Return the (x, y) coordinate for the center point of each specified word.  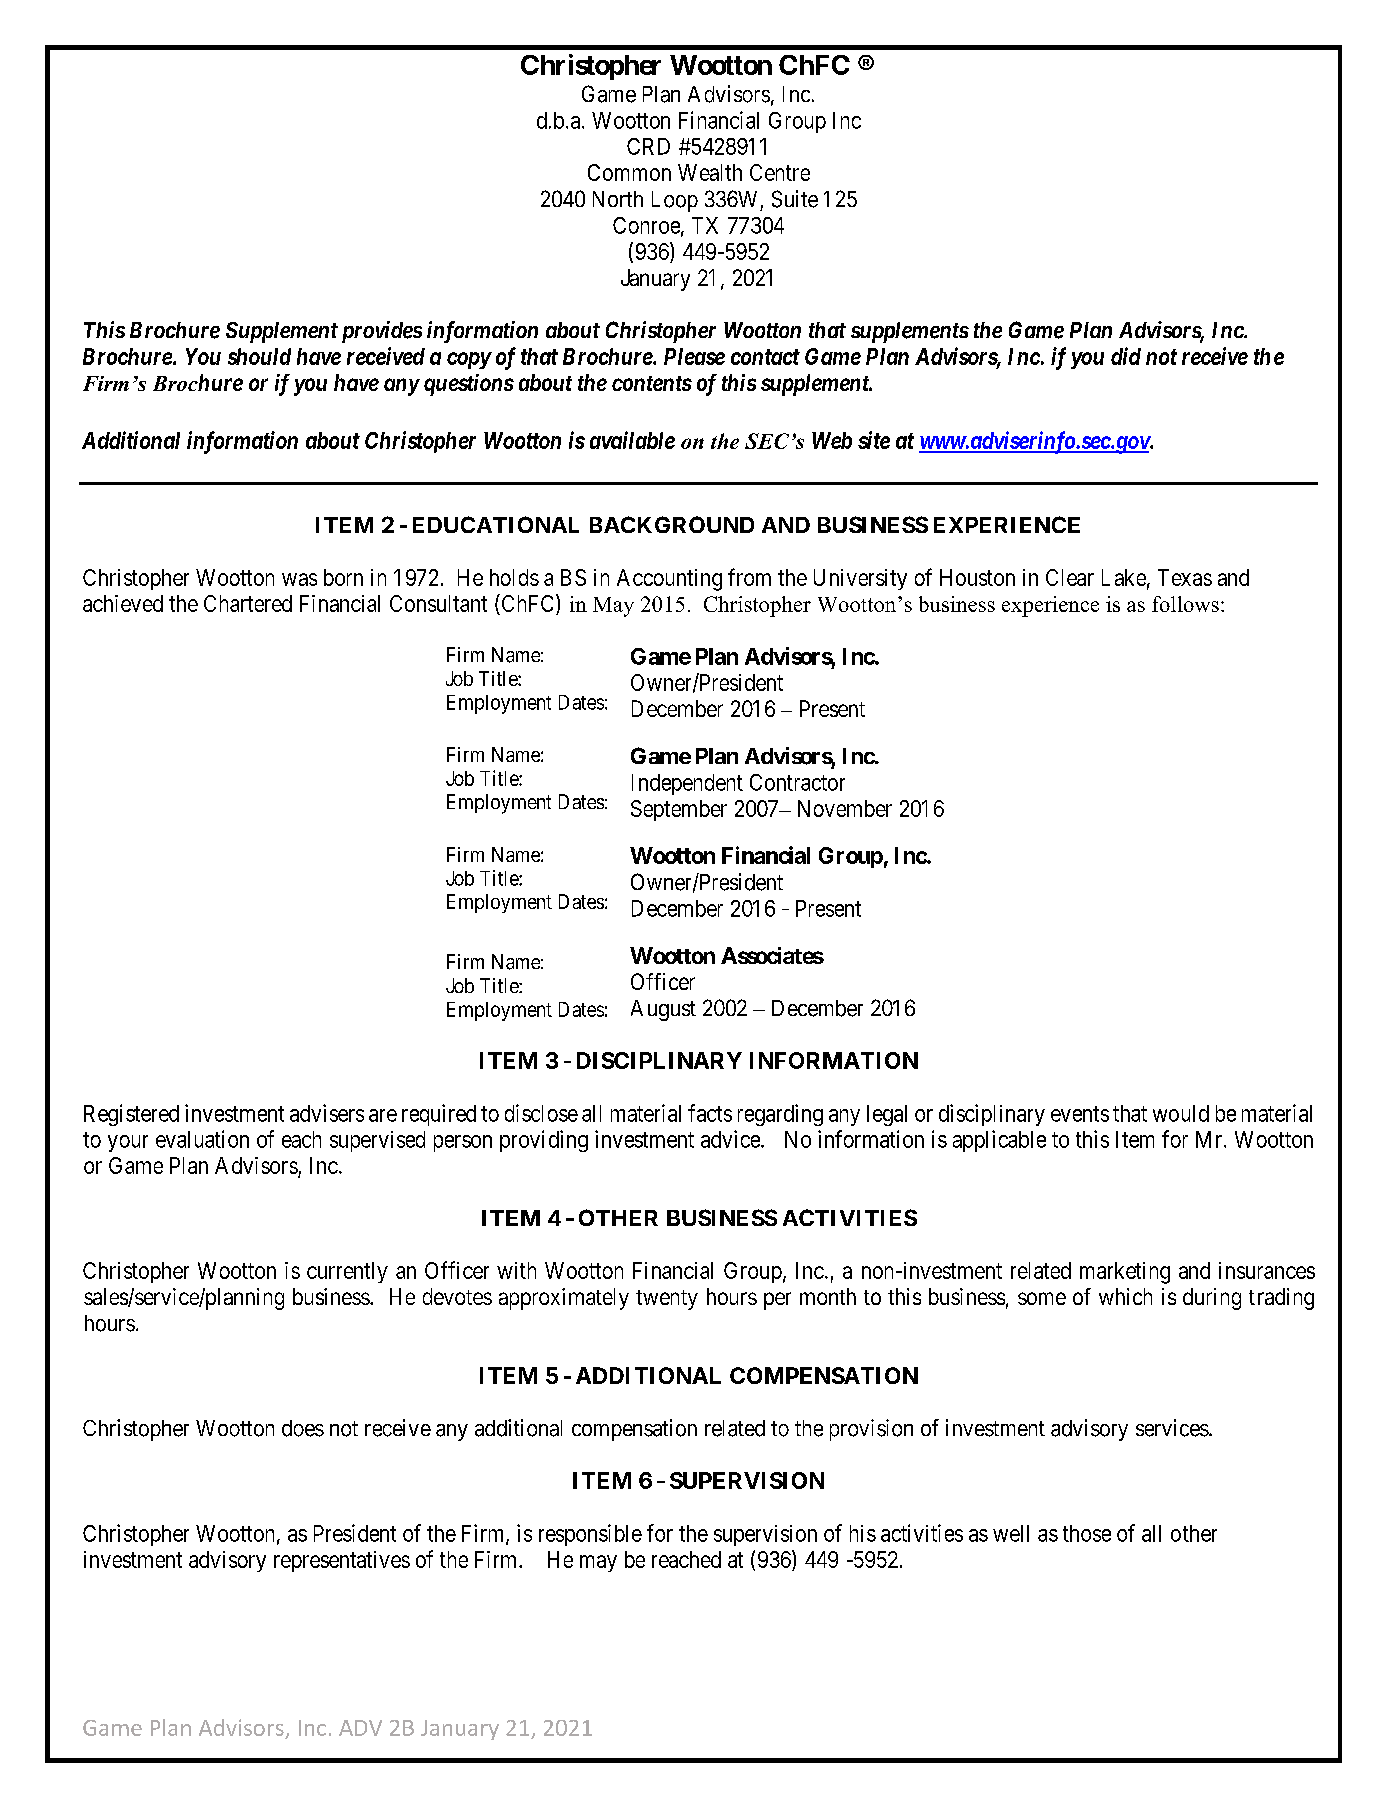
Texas (1185, 577)
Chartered (248, 603)
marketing (1125, 1273)
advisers (327, 1113)
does (303, 1428)
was (299, 579)
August (663, 1010)
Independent (687, 784)
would (1181, 1113)
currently (347, 1272)
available (632, 440)
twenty (667, 1300)
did (1126, 356)
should (259, 356)
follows (1185, 604)
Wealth (710, 172)
